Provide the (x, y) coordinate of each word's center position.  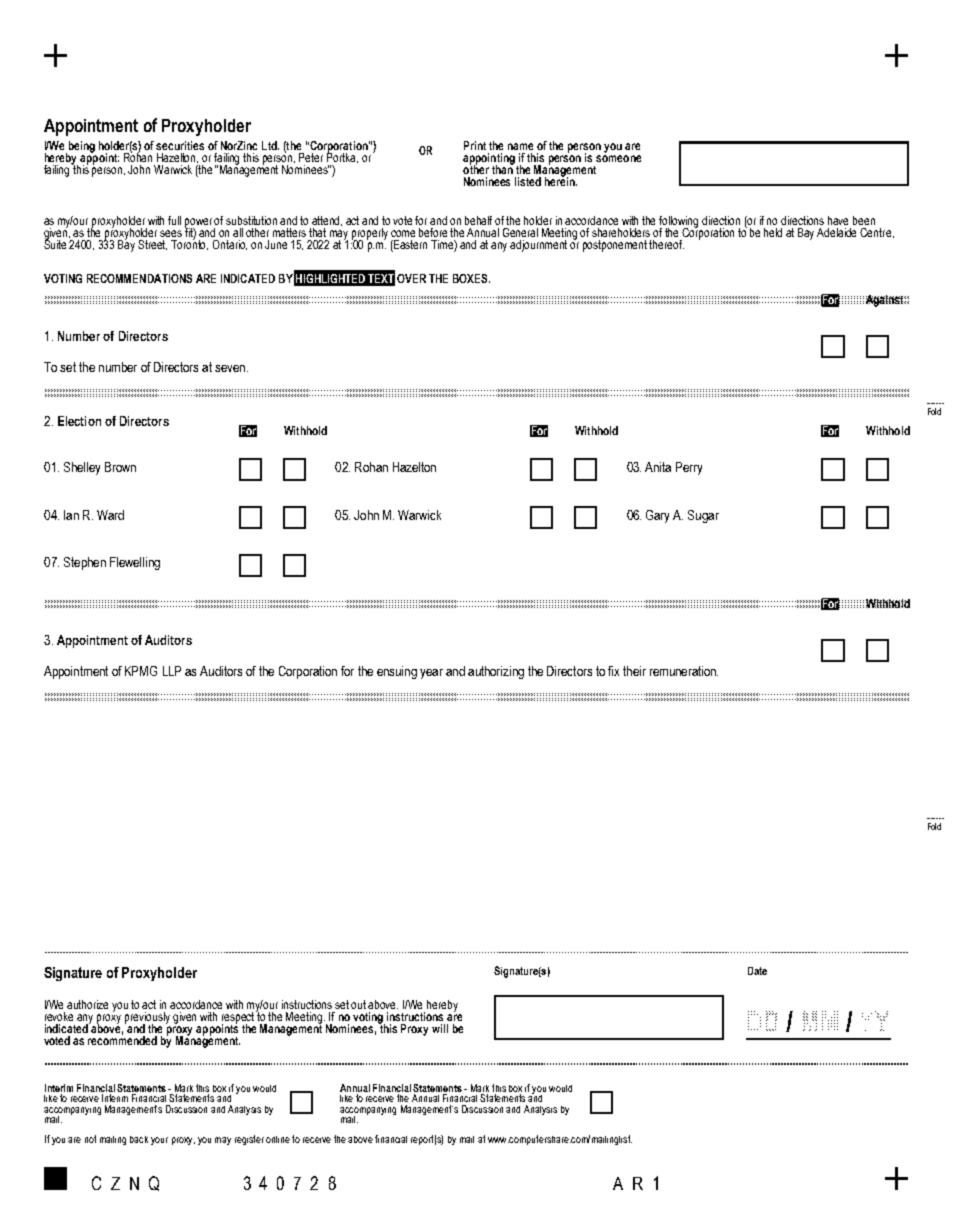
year (431, 674)
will (440, 1028)
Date (757, 971)
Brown (120, 467)
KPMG (141, 671)
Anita (658, 467)
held (773, 232)
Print (475, 145)
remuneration (684, 671)
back (139, 1139)
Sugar (703, 516)
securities (180, 145)
